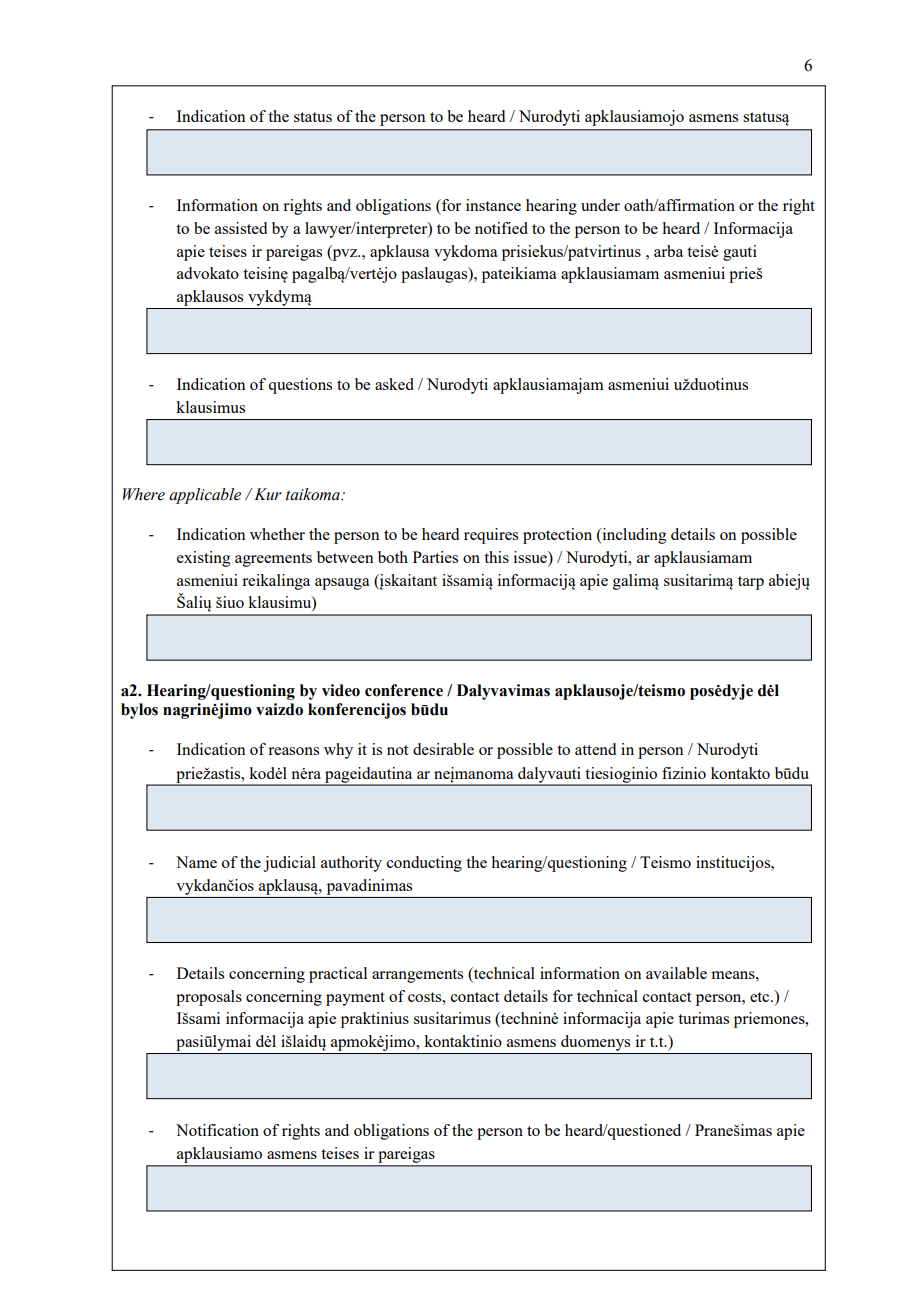 Image resolution: width=924 pixels, height=1308 pixels. Describe the element at coordinates (241, 228) in the screenshot. I see `assisted` at that location.
